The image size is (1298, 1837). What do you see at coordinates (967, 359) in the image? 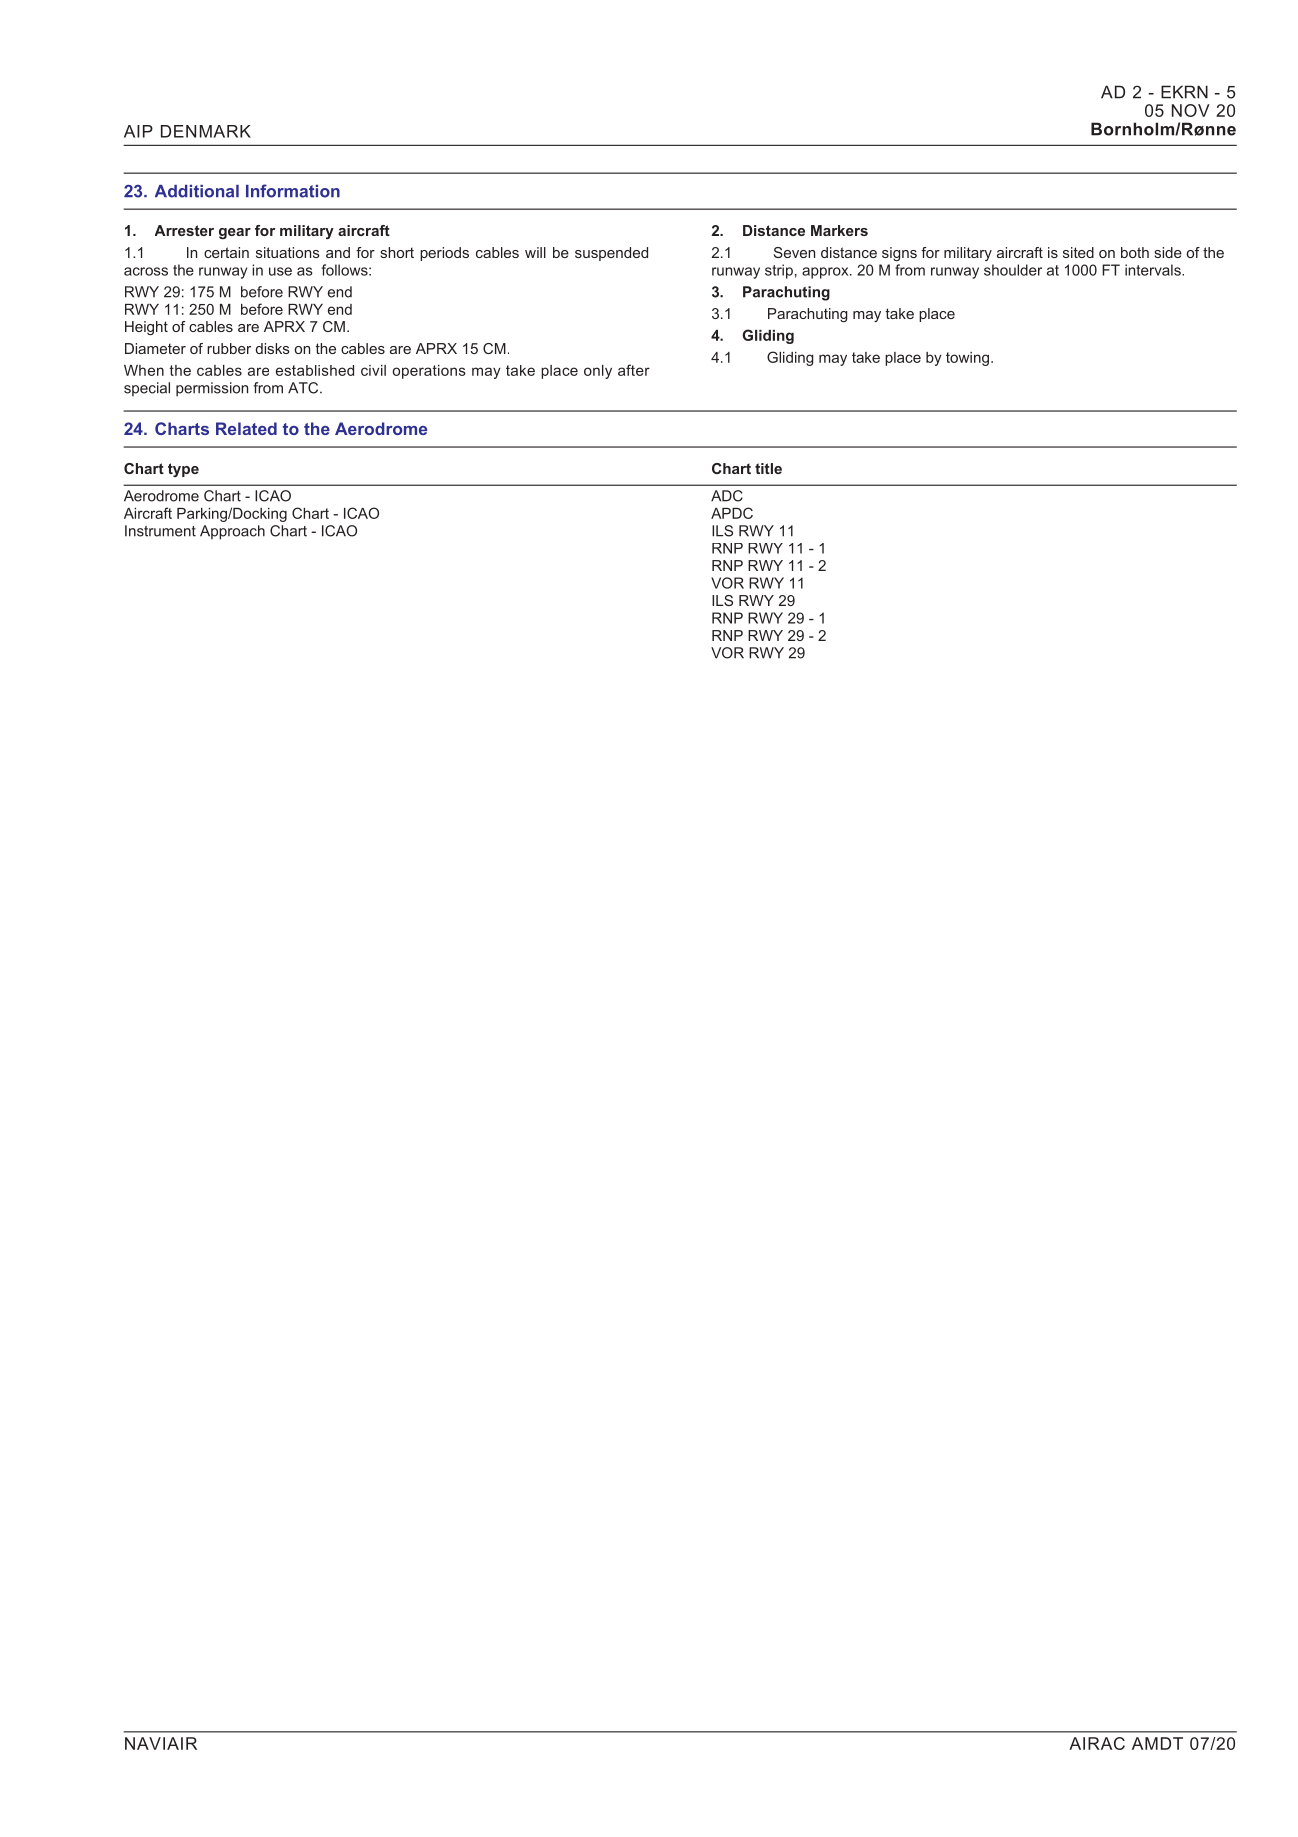
I see `towing` at bounding box center [967, 359].
